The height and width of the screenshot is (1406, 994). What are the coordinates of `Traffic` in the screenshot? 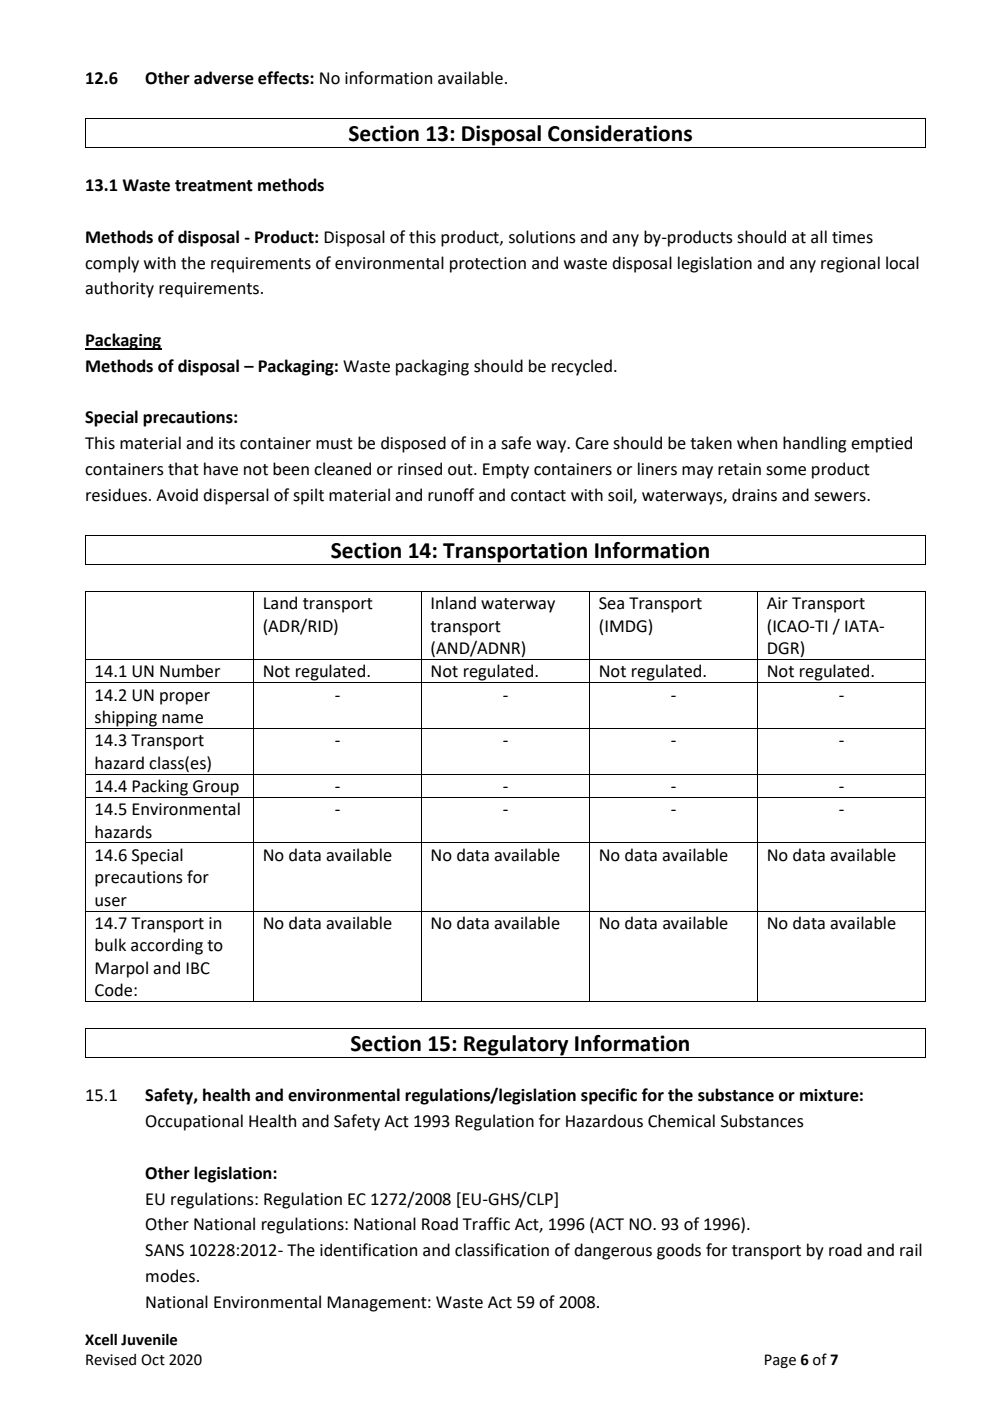 It's located at (486, 1224).
